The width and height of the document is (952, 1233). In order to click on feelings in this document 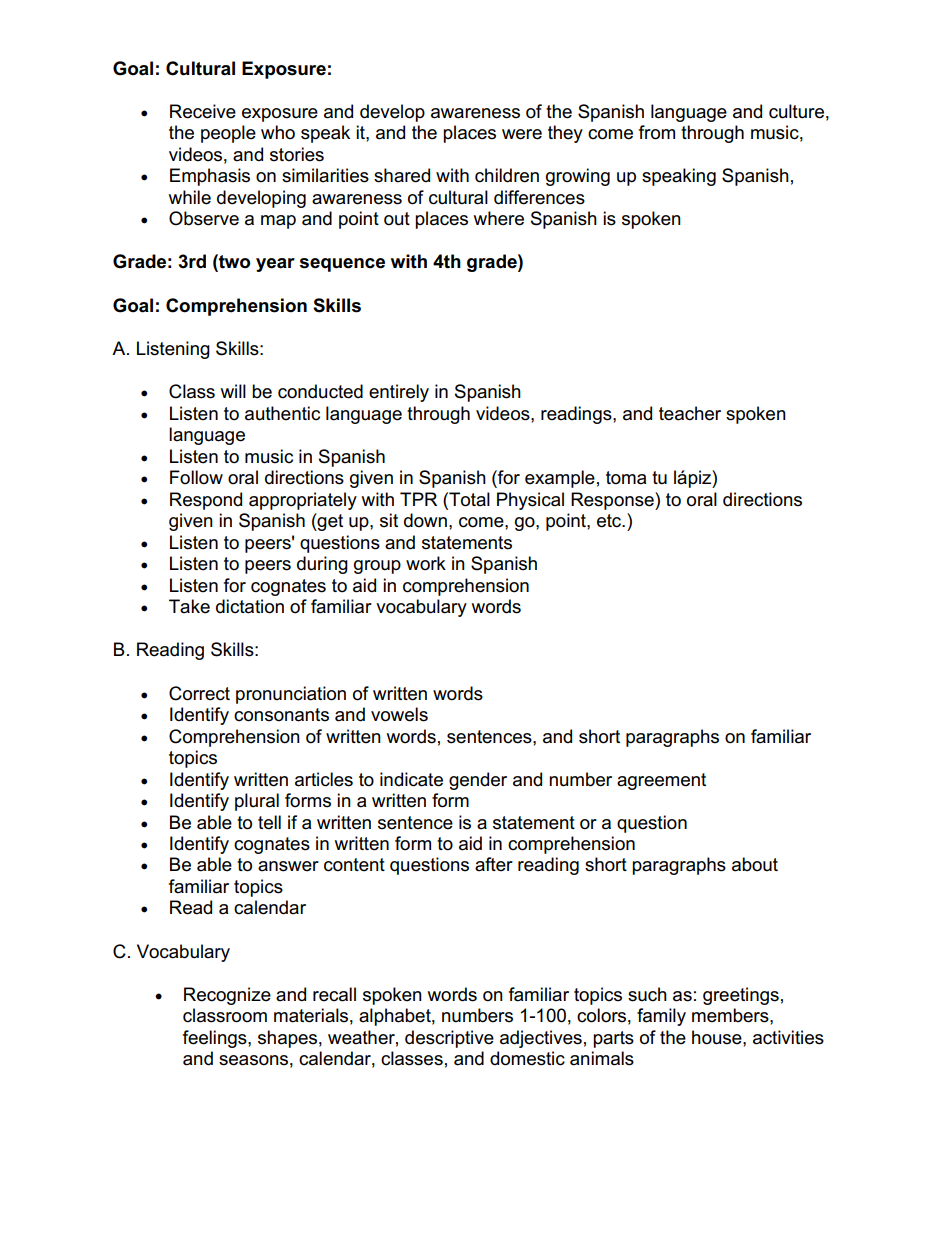, I will do `click(216, 1039)`.
